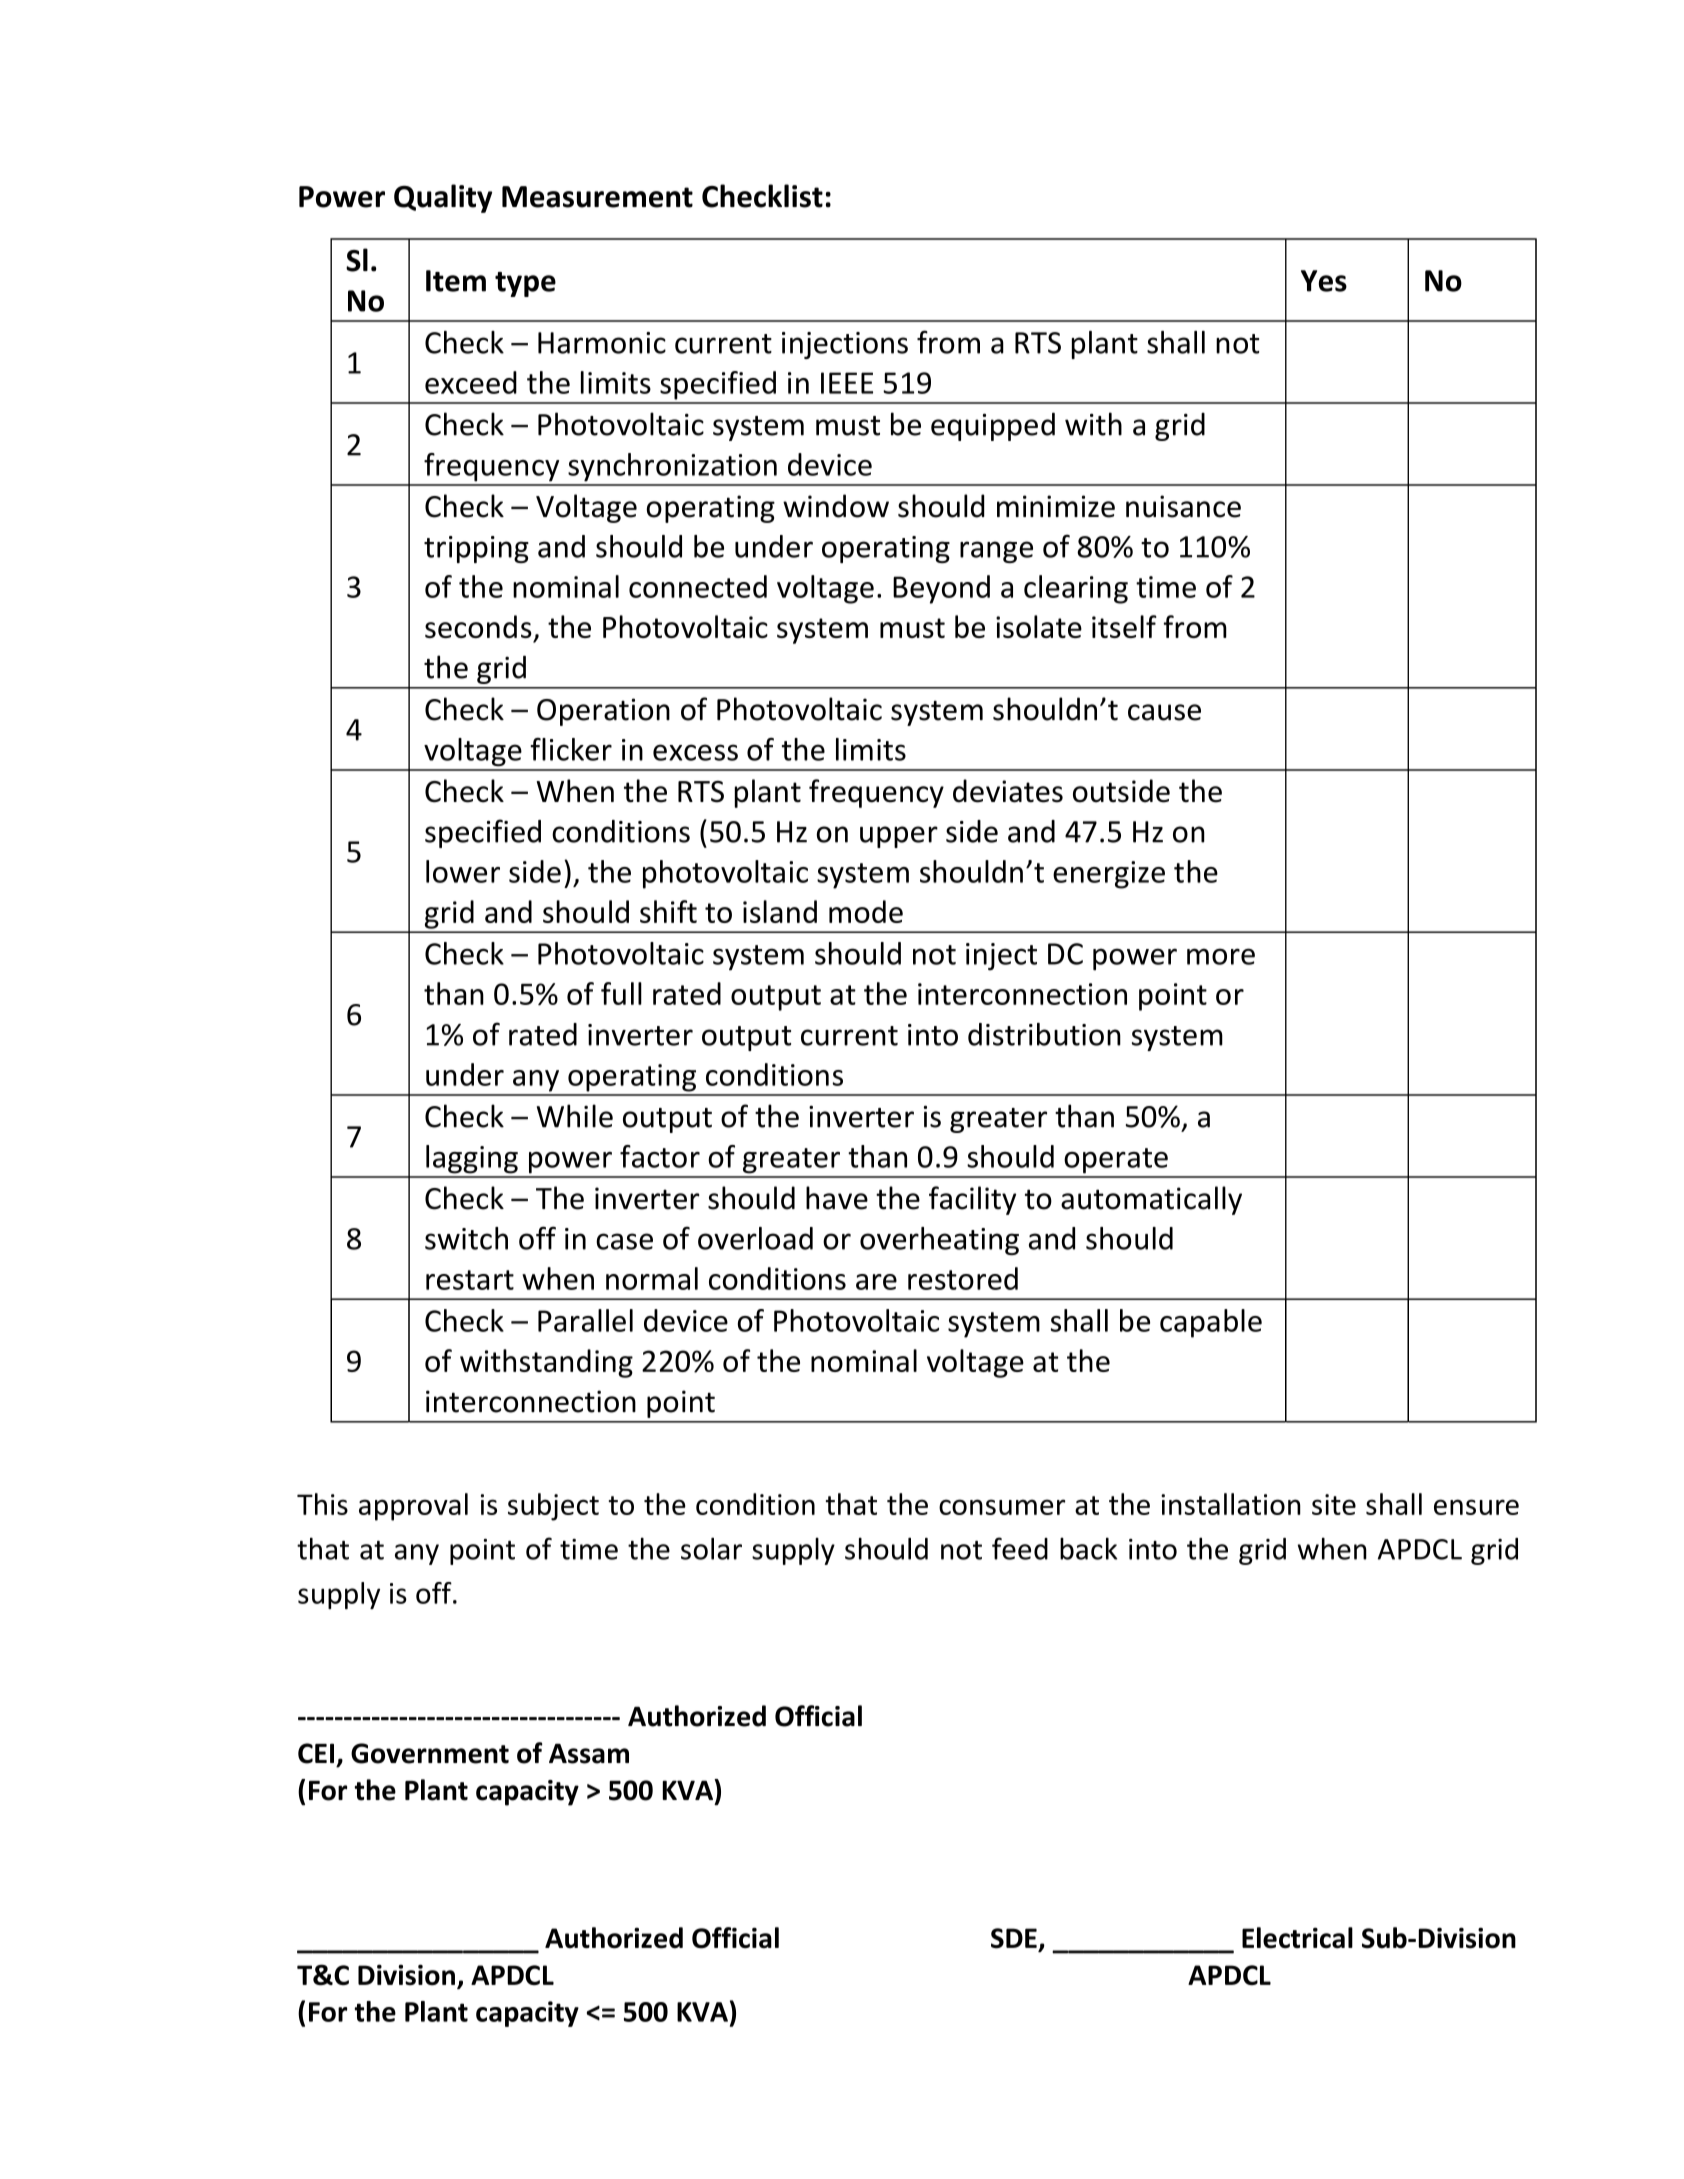  Describe the element at coordinates (1297, 1938) in the page. I see `Electrical` at that location.
